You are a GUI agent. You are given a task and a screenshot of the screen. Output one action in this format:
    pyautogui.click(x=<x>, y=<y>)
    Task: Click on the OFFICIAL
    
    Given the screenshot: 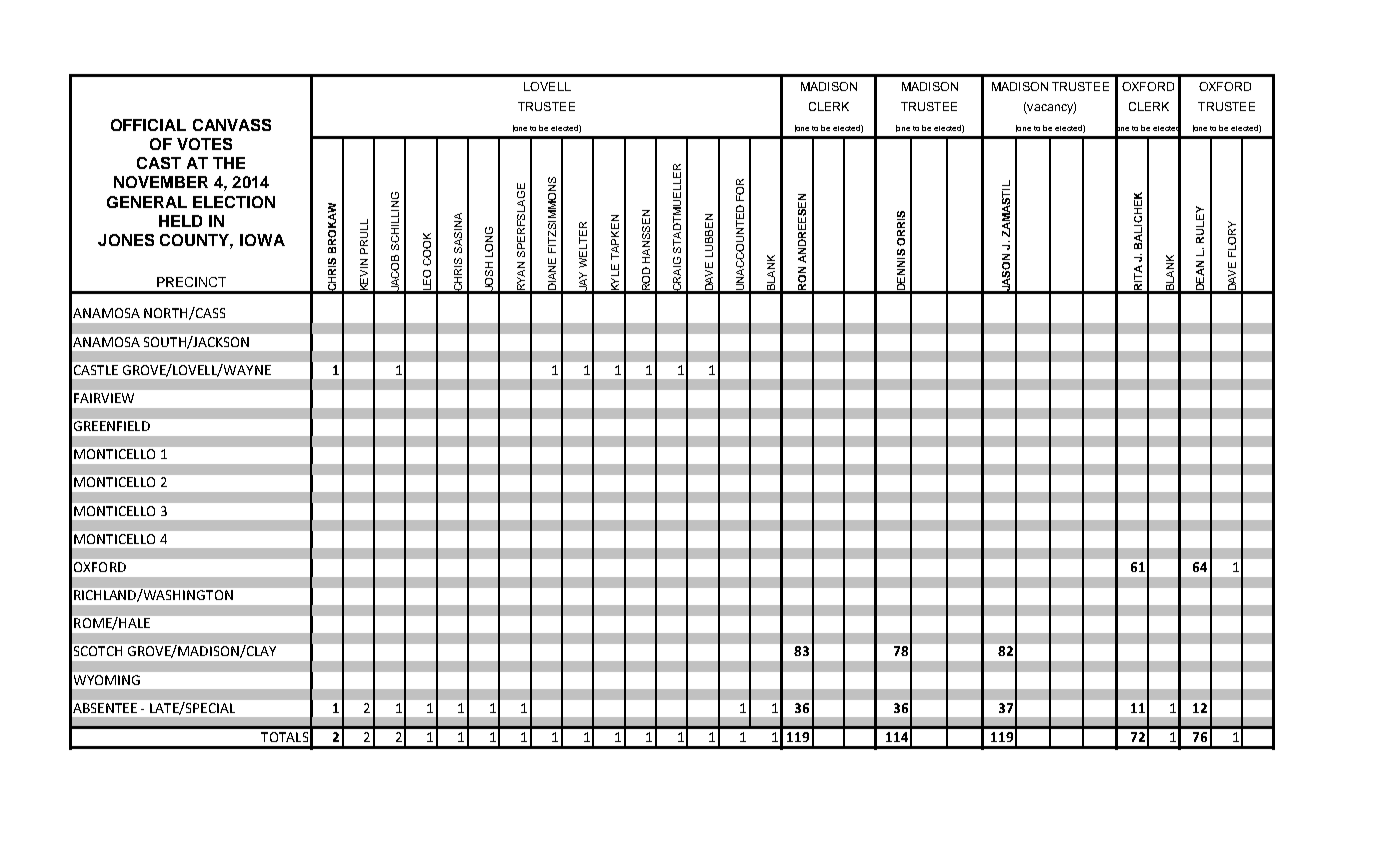 What is the action you would take?
    pyautogui.click(x=148, y=125)
